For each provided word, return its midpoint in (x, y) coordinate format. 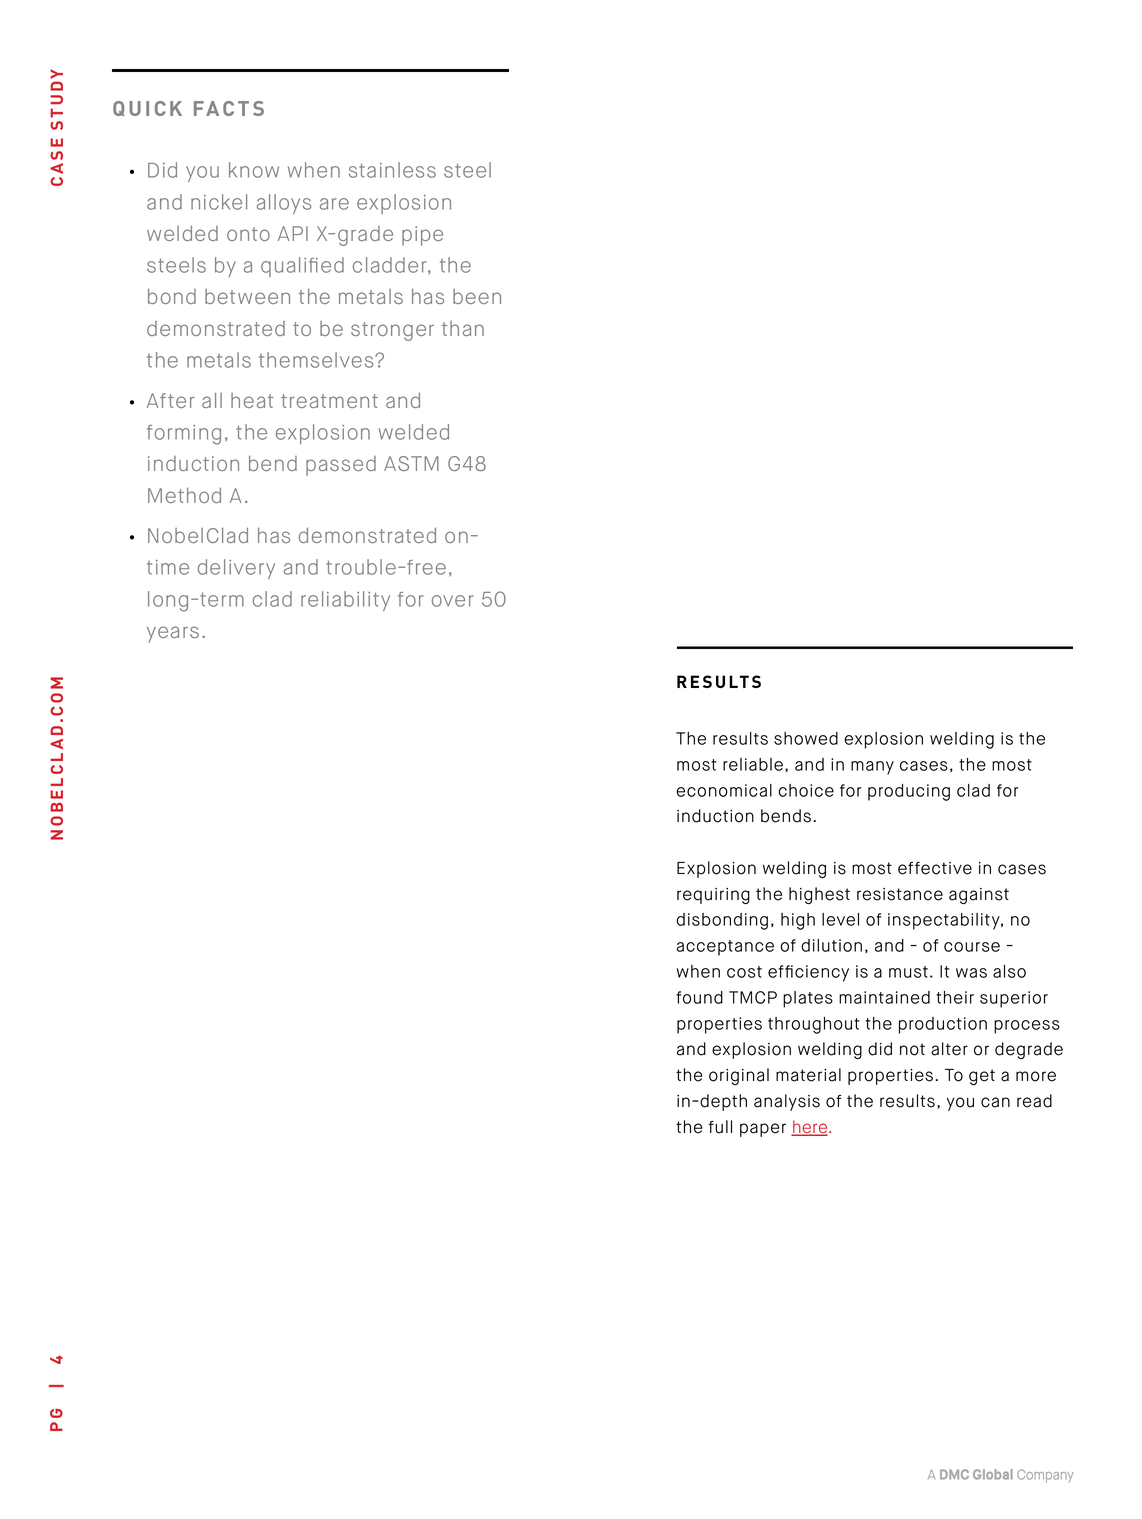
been (477, 296)
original (739, 1076)
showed (806, 738)
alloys (284, 204)
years (173, 634)
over (452, 601)
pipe (422, 236)
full (720, 1127)
